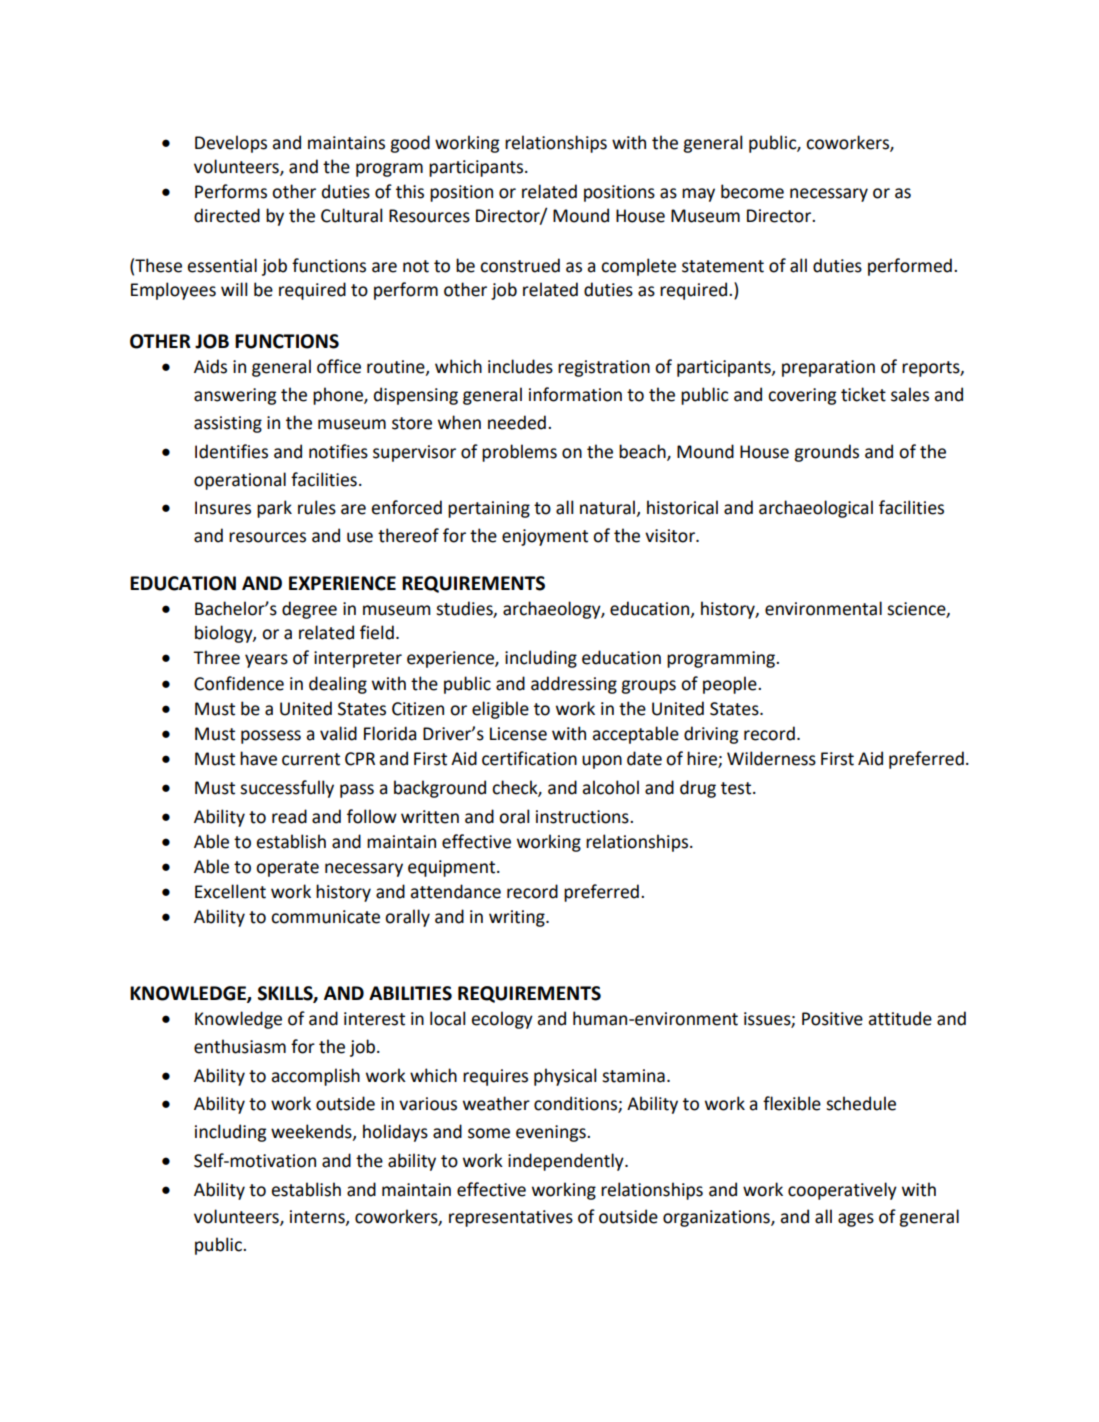  Describe the element at coordinates (502, 1020) in the page. I see `ecology` at that location.
